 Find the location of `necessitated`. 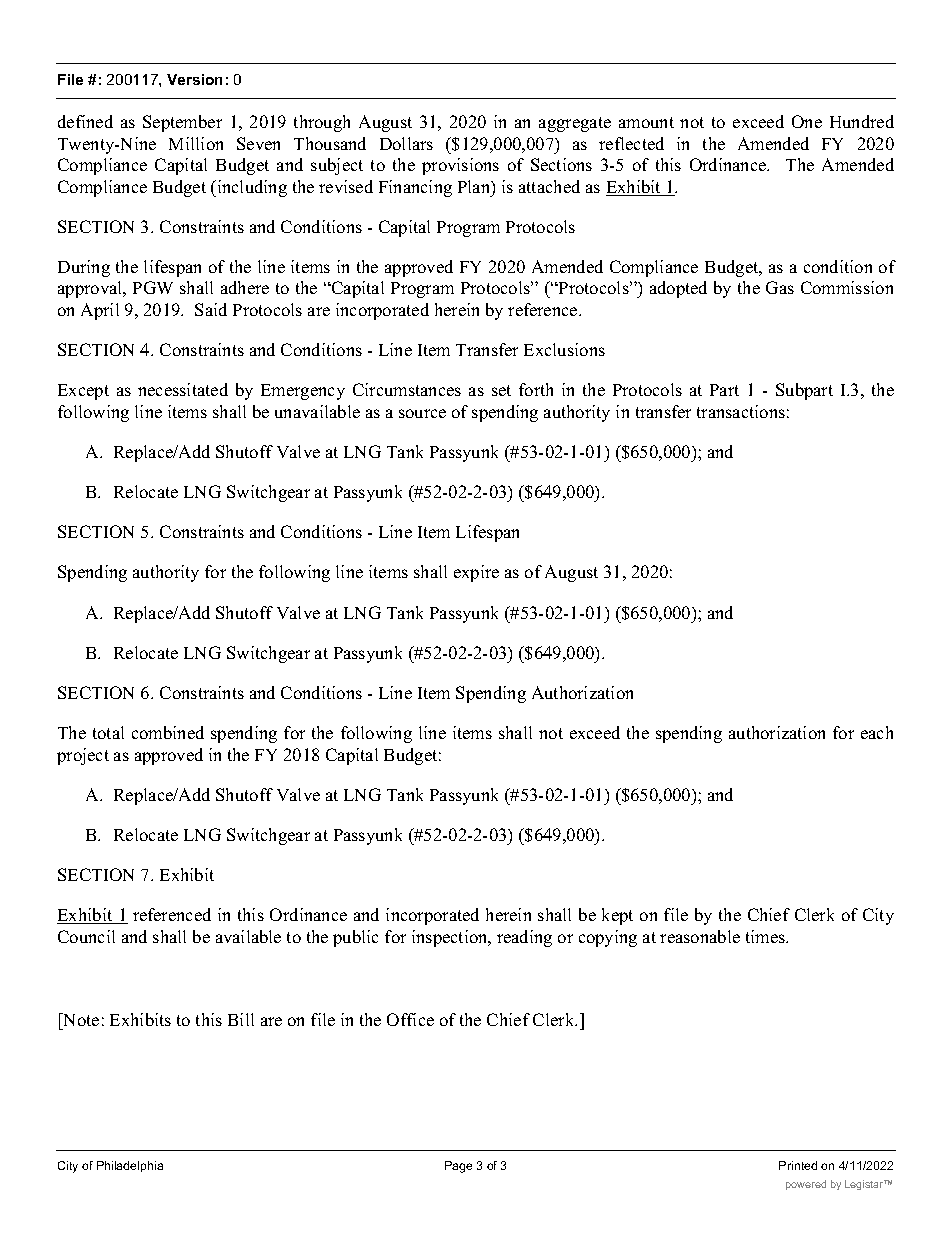

necessitated is located at coordinates (183, 389).
